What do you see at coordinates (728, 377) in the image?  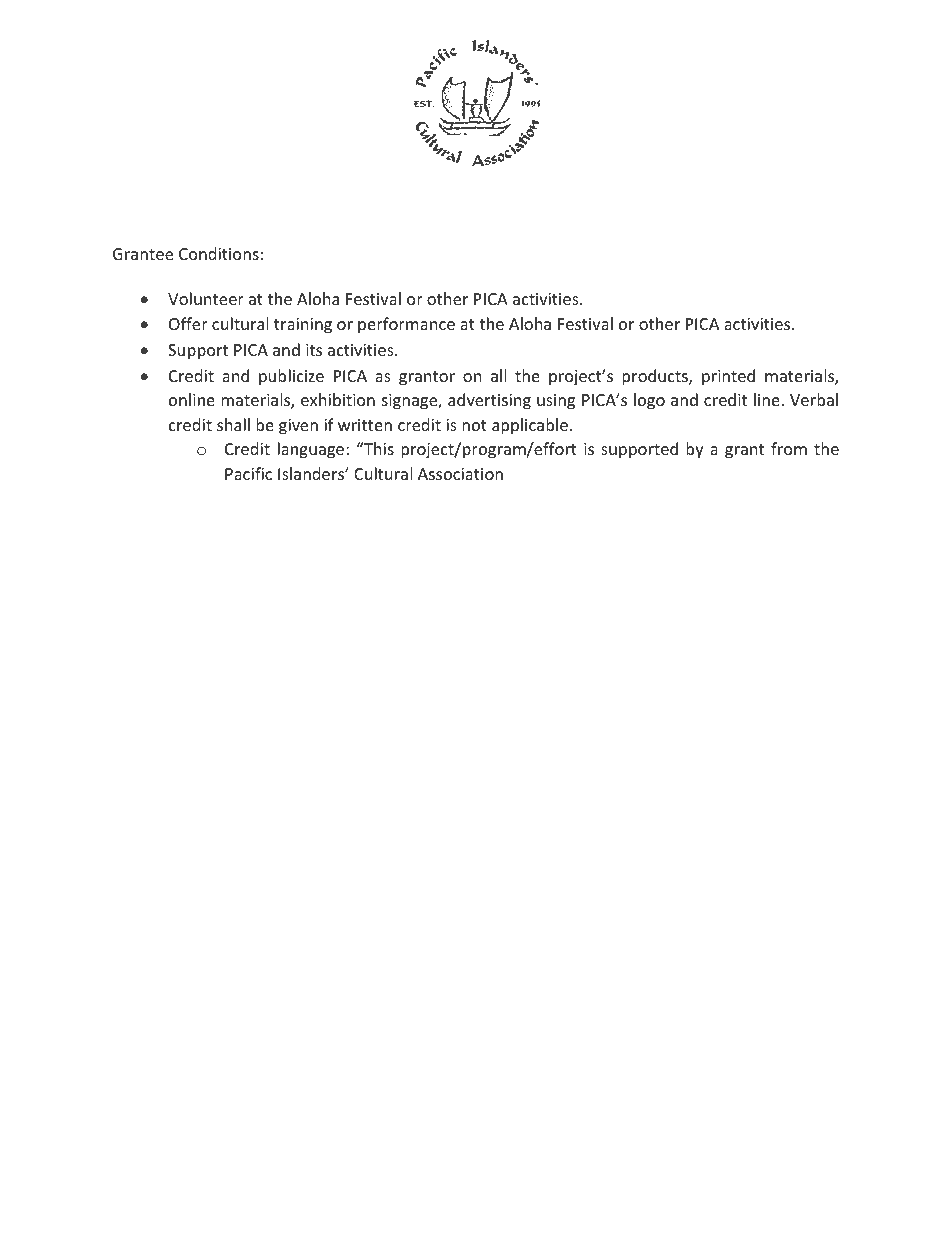 I see `printed` at bounding box center [728, 377].
